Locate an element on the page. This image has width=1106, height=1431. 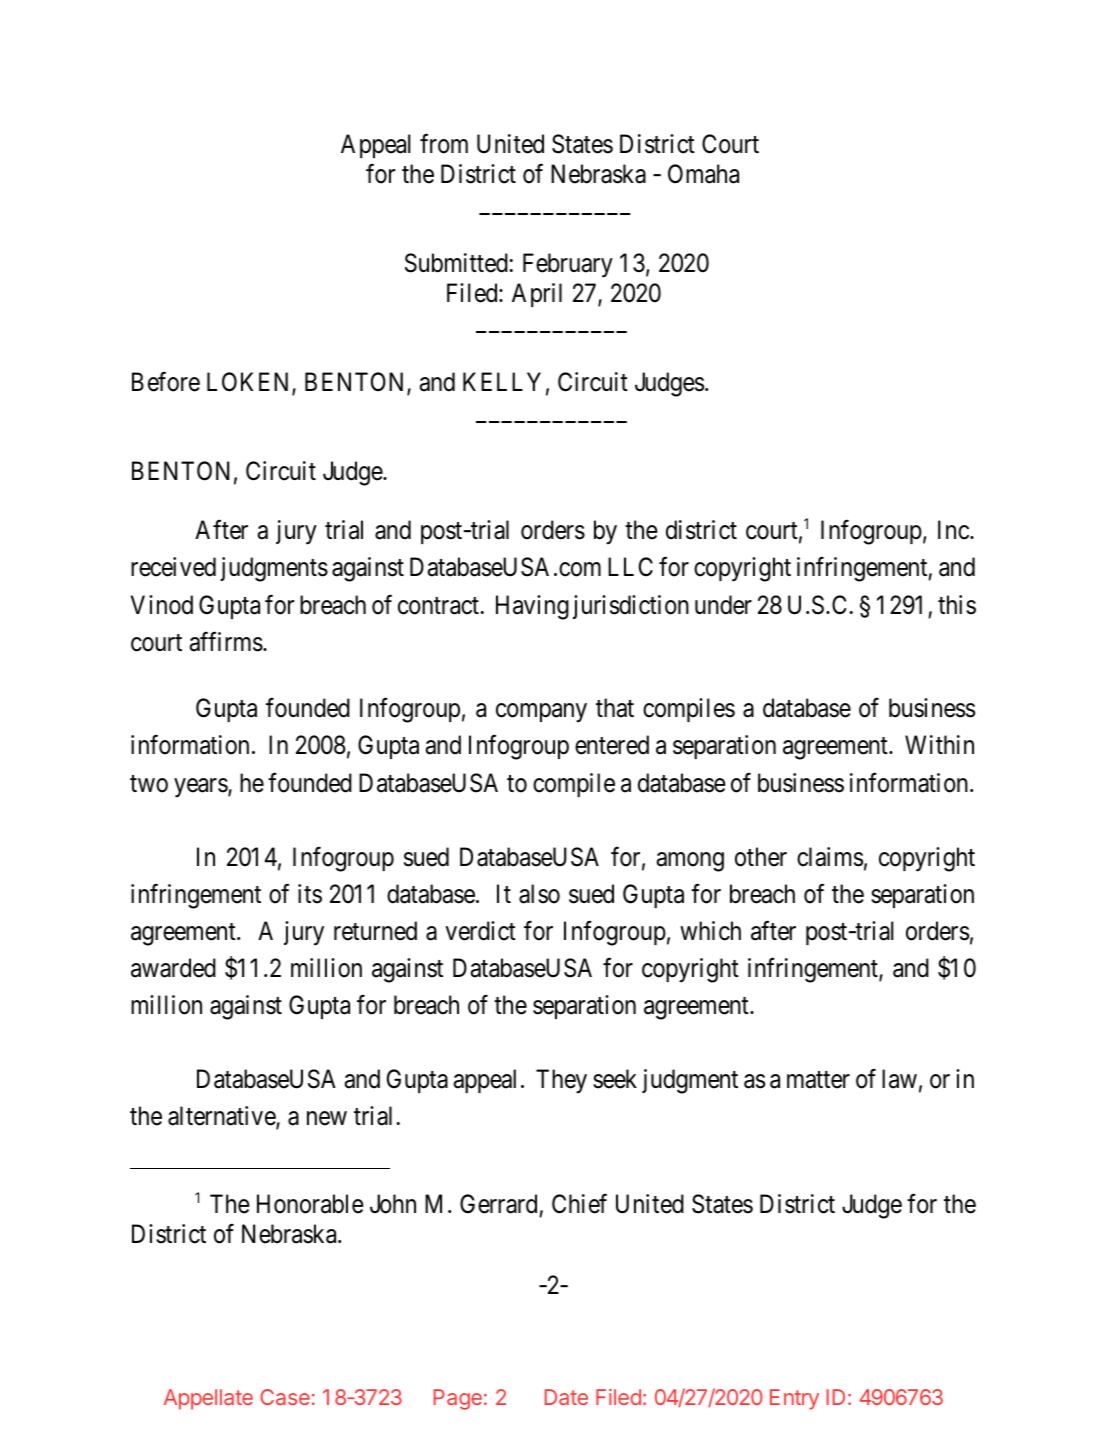
claims is located at coordinates (830, 857).
